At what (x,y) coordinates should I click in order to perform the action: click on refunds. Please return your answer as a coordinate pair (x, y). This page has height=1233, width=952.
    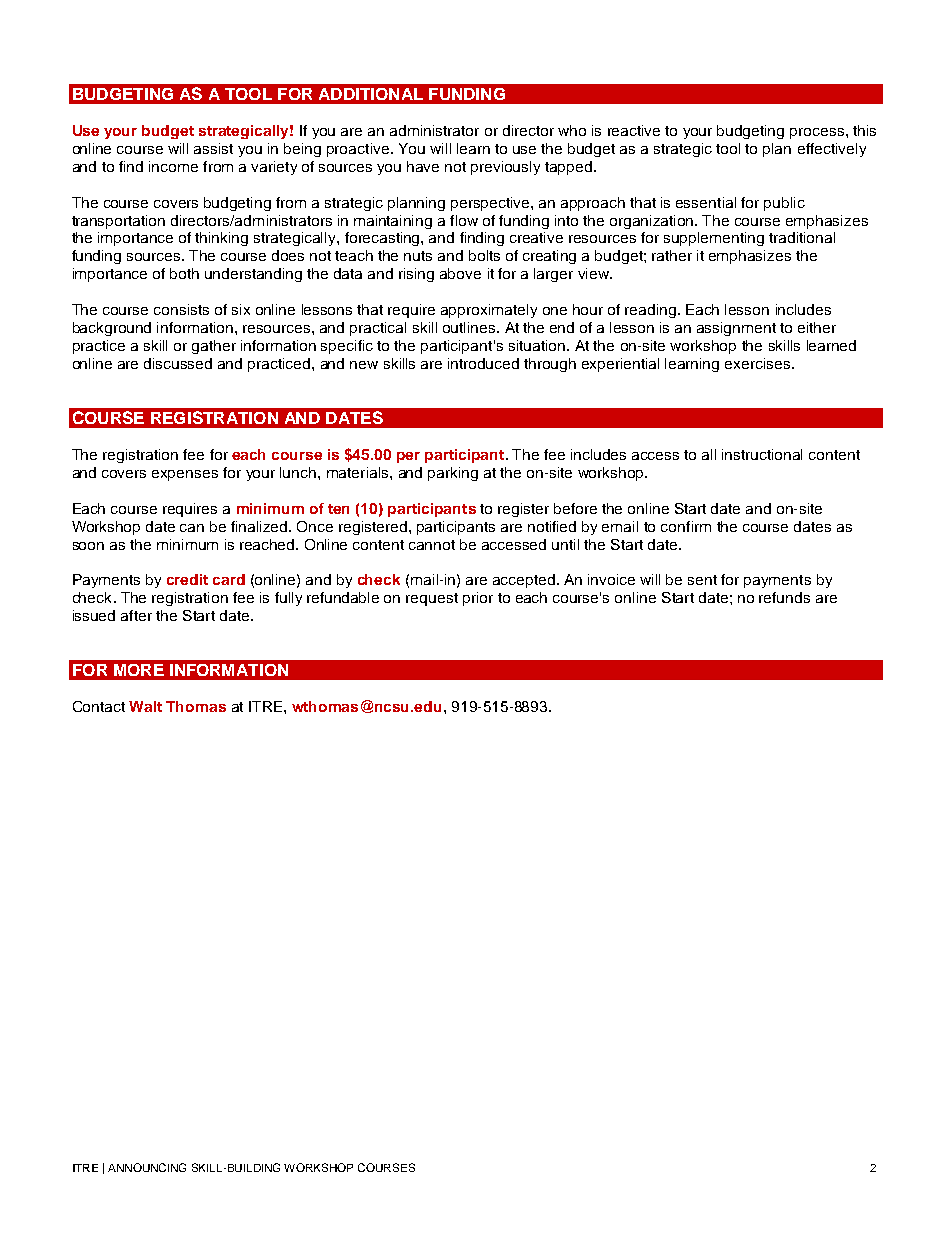
    Looking at the image, I should click on (784, 597).
